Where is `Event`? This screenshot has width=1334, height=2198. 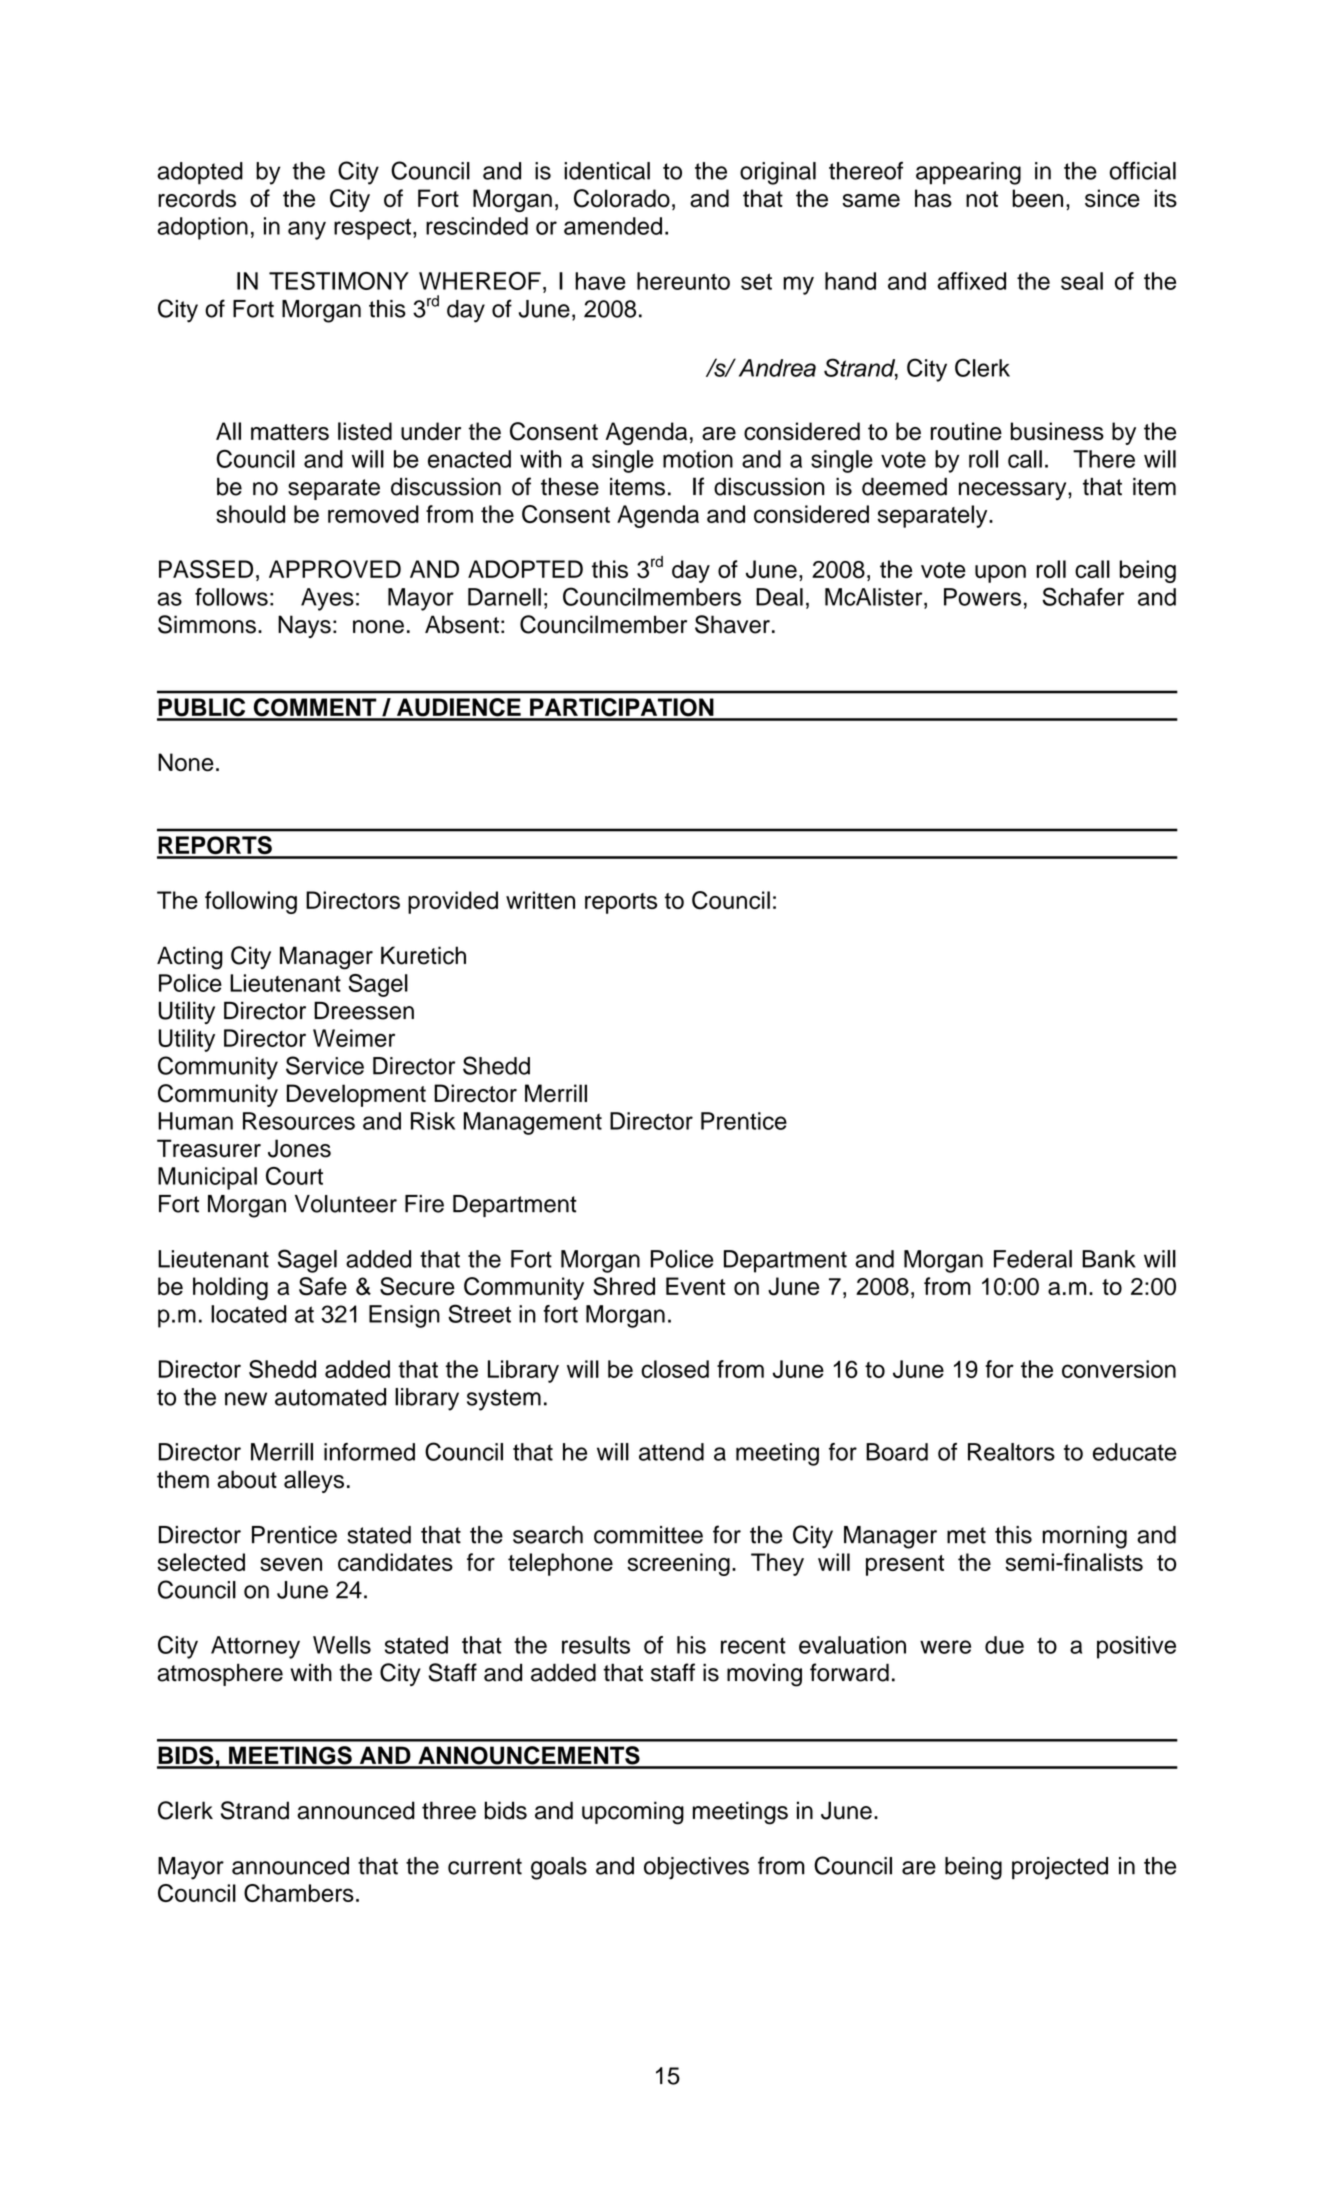
Event is located at coordinates (695, 1286).
